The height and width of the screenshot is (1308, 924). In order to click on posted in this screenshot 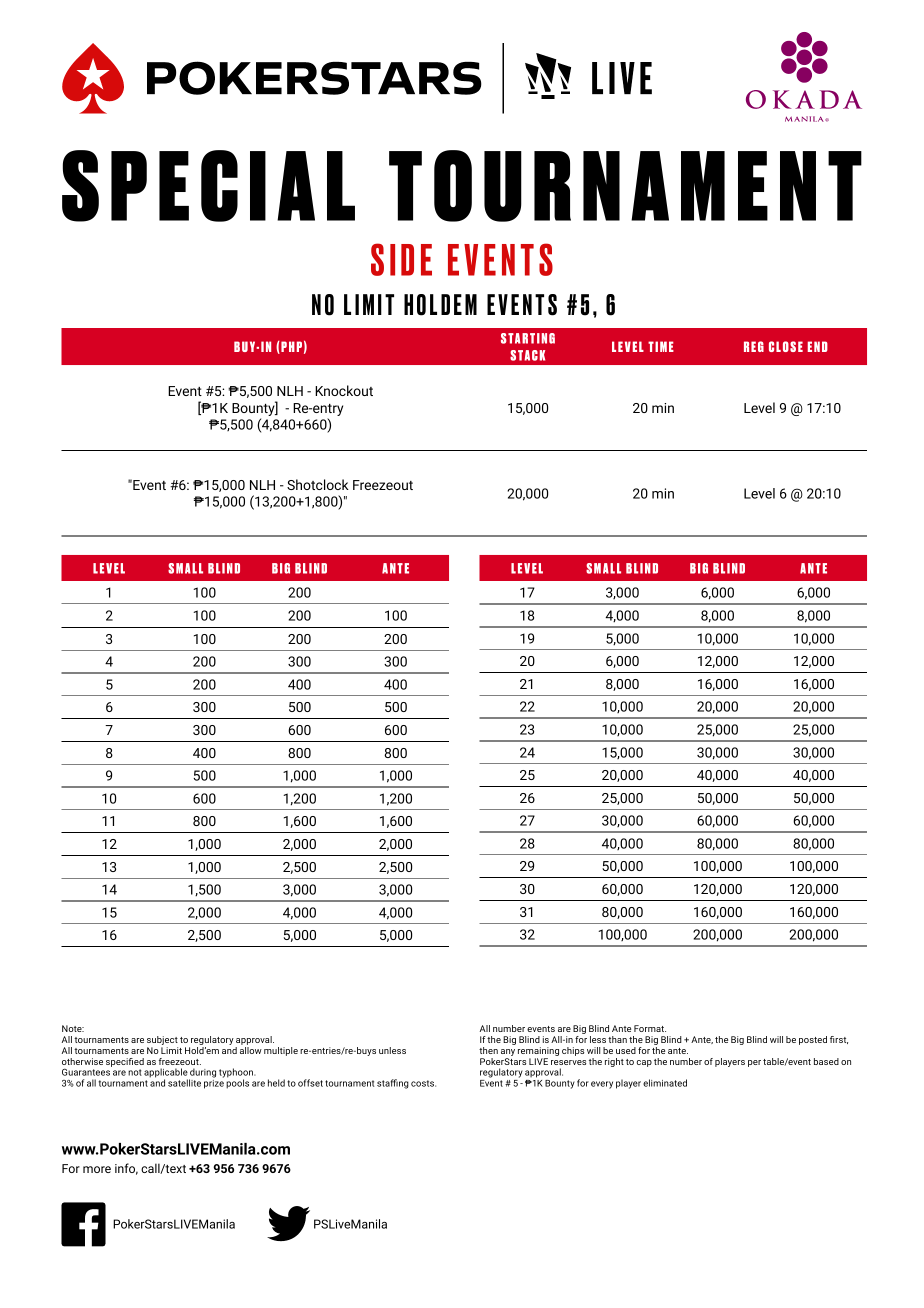, I will do `click(813, 1040)`.
